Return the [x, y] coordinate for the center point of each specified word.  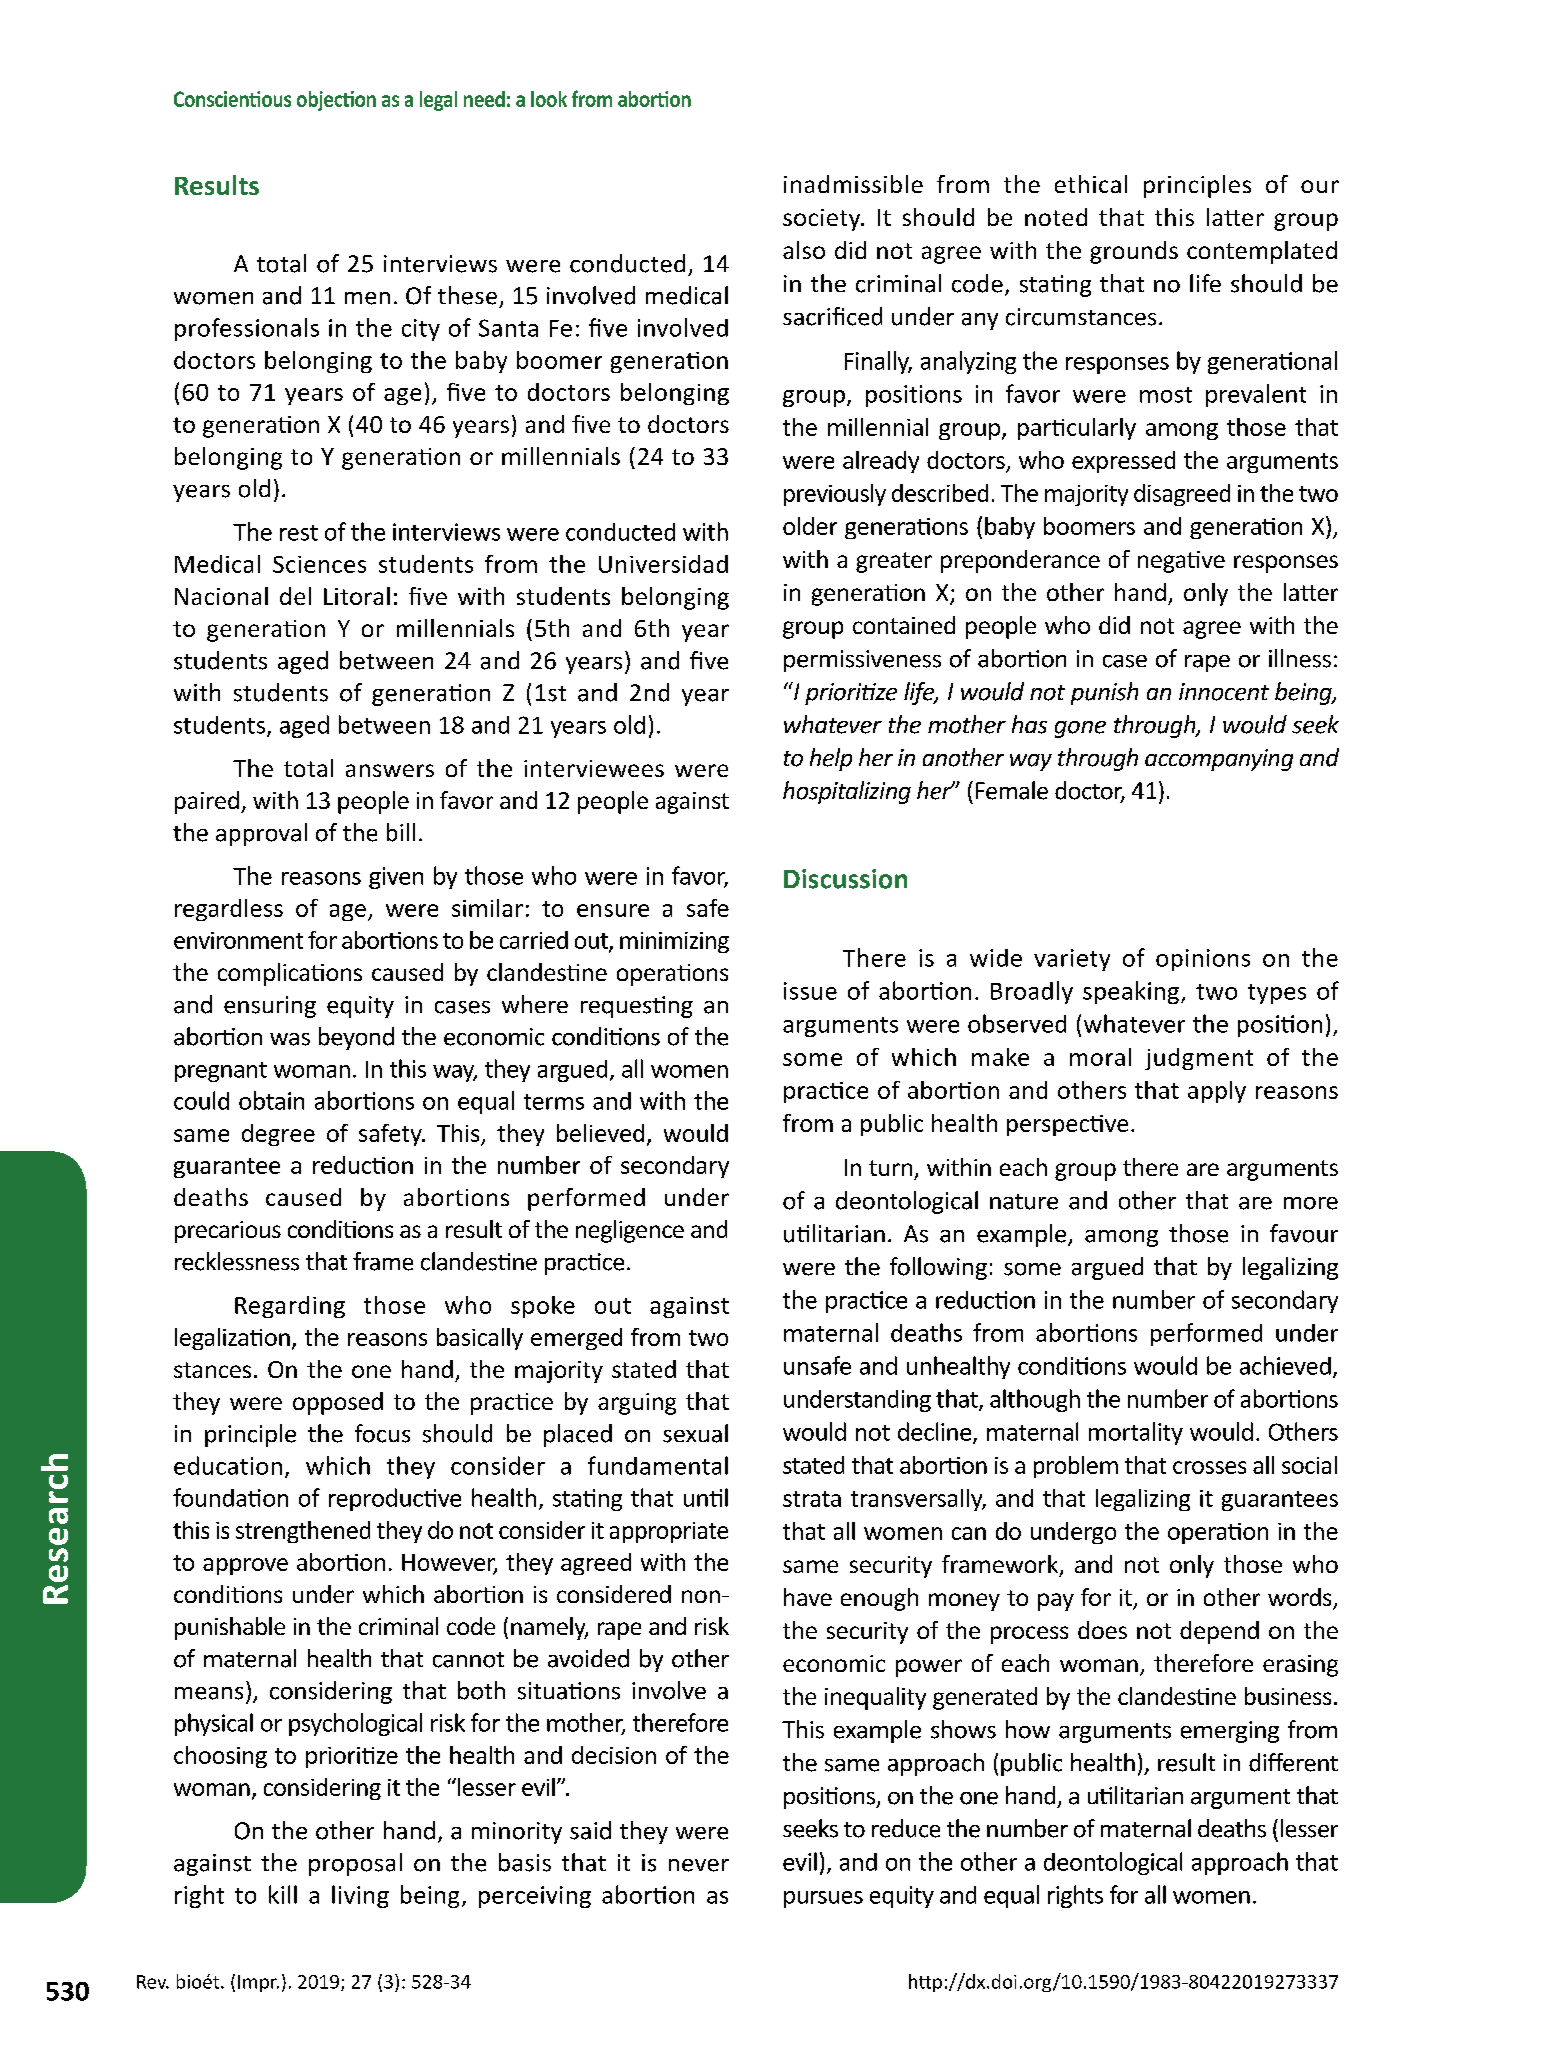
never [699, 1865]
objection [336, 101]
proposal [355, 1864]
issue [810, 991]
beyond [356, 1038]
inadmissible [853, 184]
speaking [1131, 992]
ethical [1091, 184]
